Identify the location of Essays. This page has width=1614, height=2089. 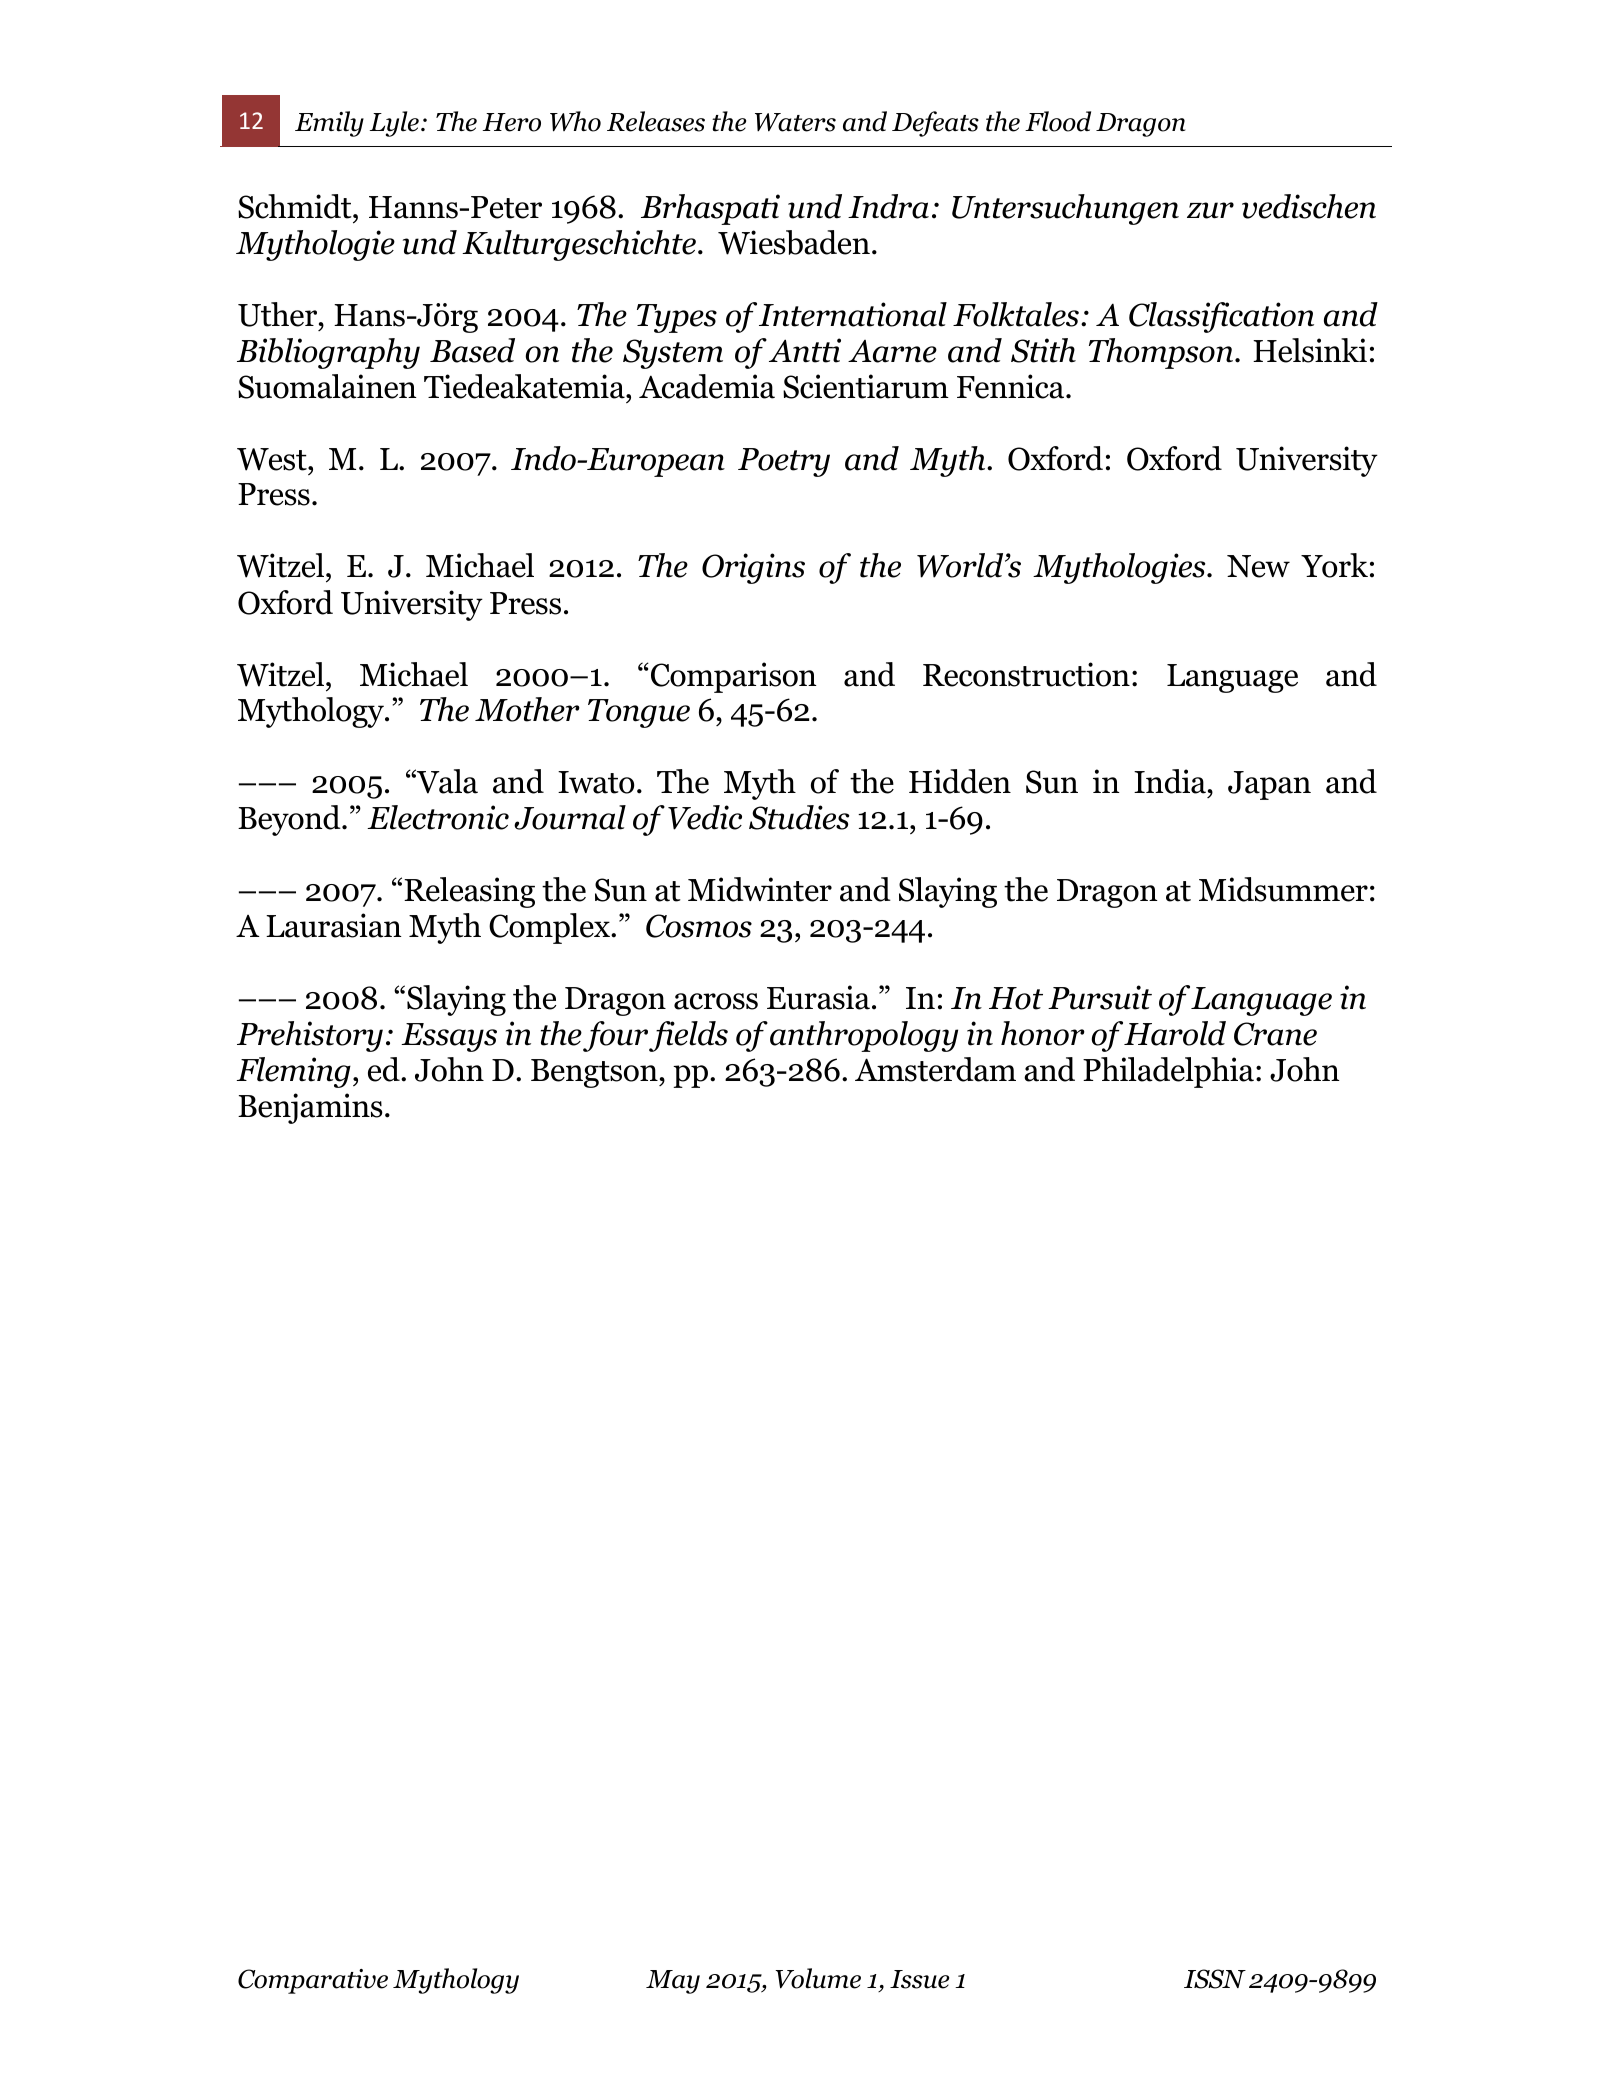
(449, 1037).
